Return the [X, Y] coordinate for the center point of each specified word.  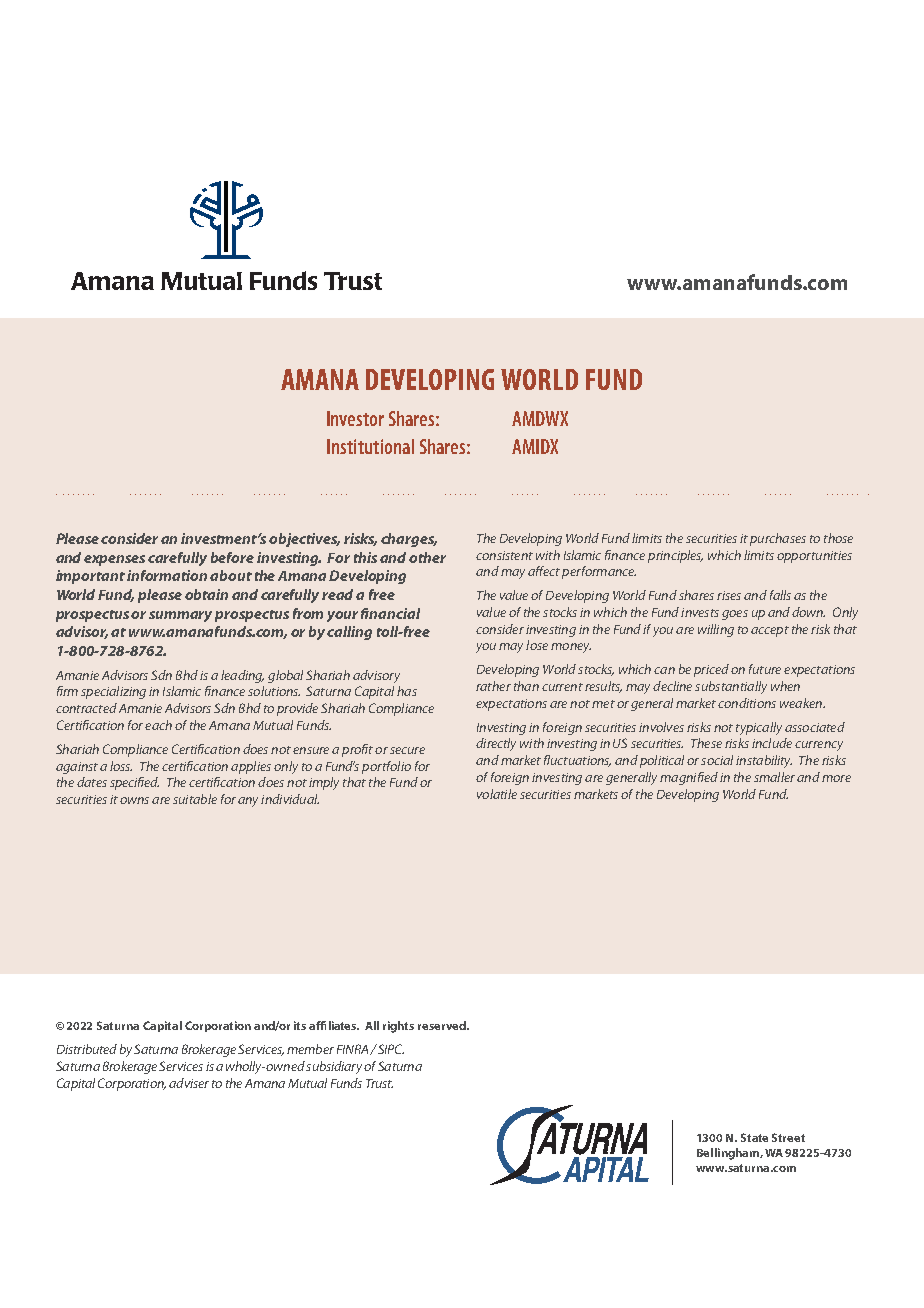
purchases [778, 539]
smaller [774, 777]
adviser [189, 1083]
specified [134, 783]
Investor [355, 418]
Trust [379, 1083]
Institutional [370, 446]
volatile [497, 794]
